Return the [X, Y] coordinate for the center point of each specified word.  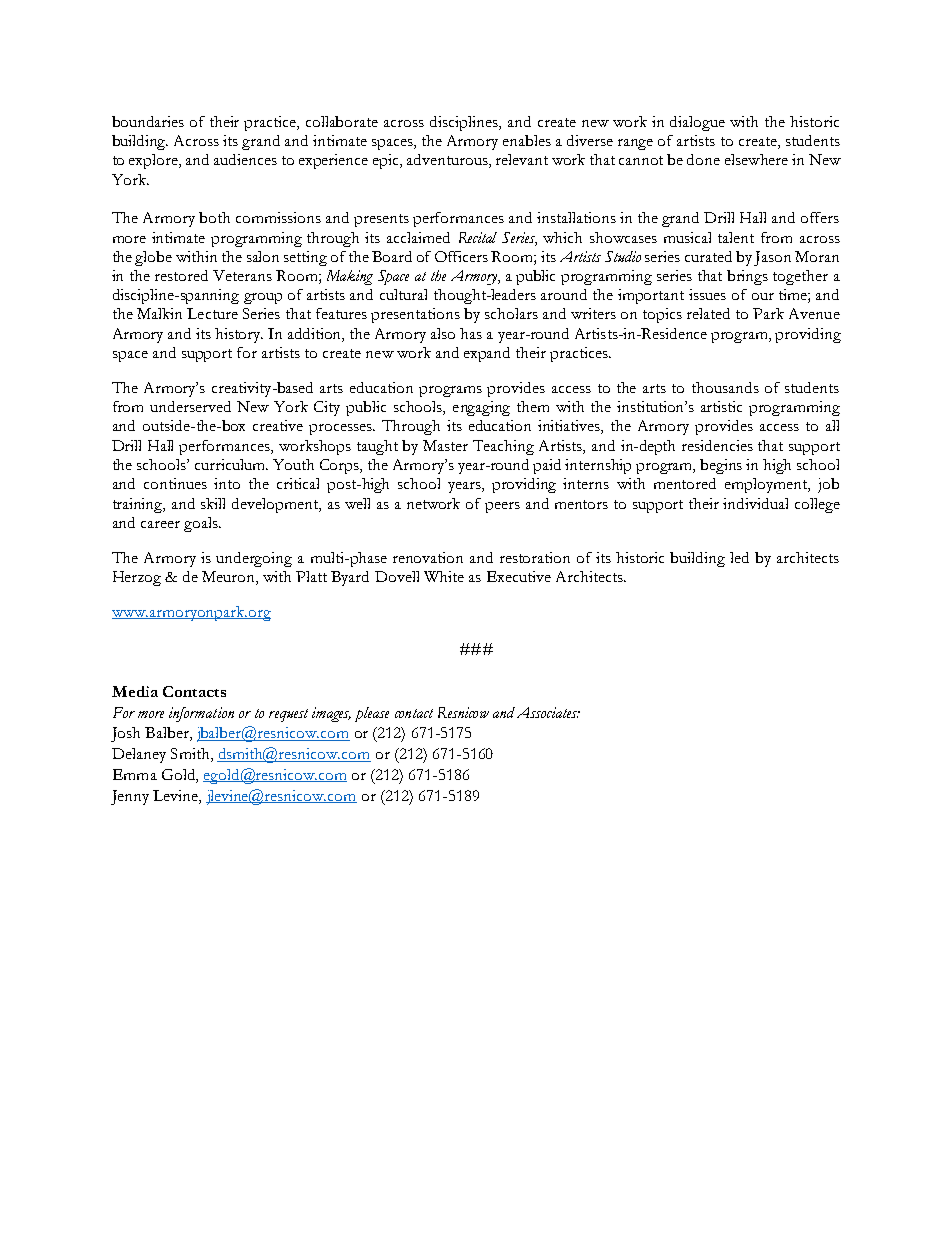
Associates [548, 712]
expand [487, 354]
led [739, 557]
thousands [725, 387]
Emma [135, 774]
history [239, 335]
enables [527, 140]
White [444, 576]
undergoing [254, 559]
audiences [245, 159]
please [372, 714]
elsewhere [756, 159]
